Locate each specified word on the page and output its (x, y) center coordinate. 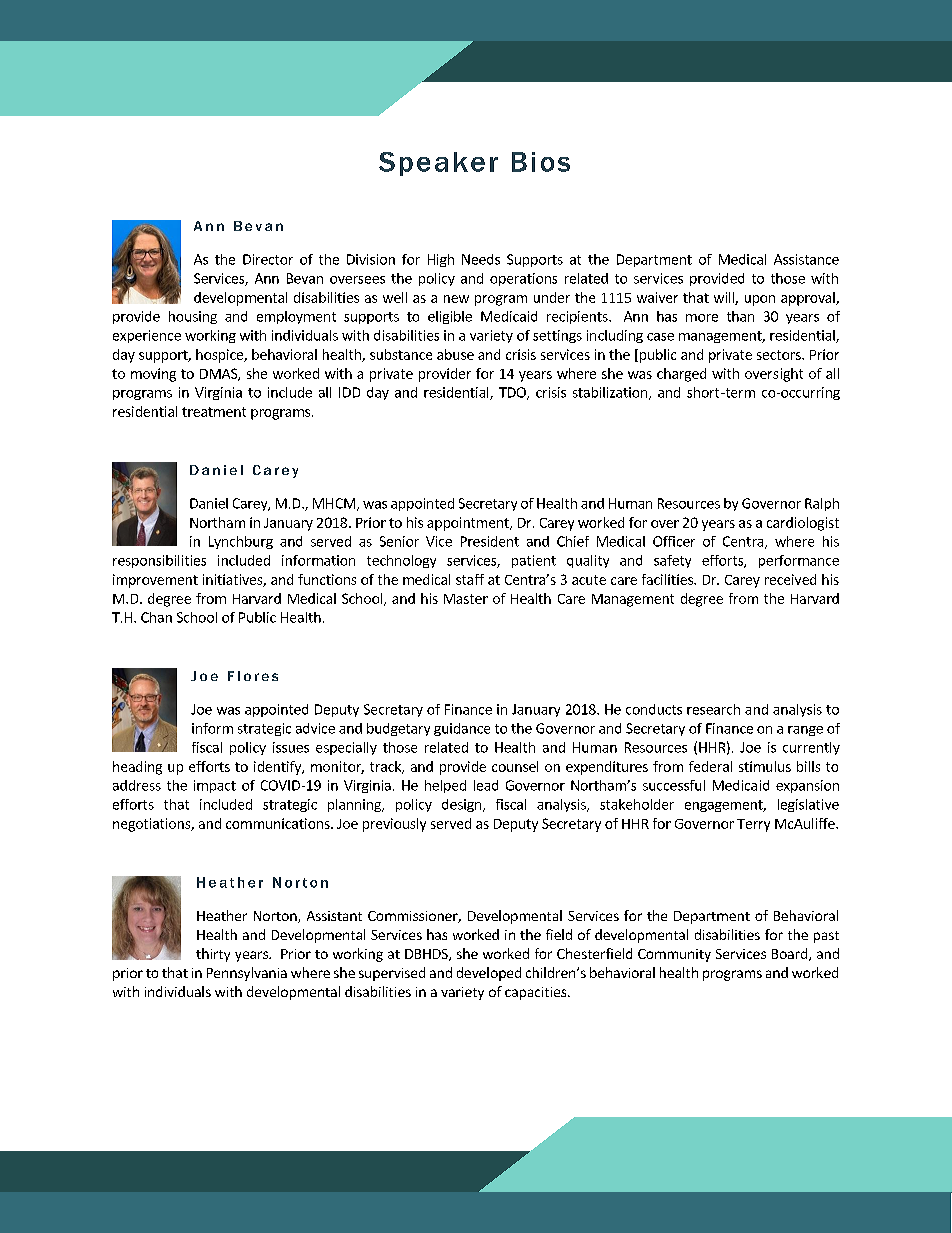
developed (489, 974)
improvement (155, 581)
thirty (213, 955)
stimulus (765, 766)
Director (268, 259)
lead (486, 785)
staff (470, 579)
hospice (220, 356)
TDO (513, 393)
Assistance (806, 259)
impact (215, 786)
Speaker (438, 164)
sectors (780, 355)
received (790, 579)
